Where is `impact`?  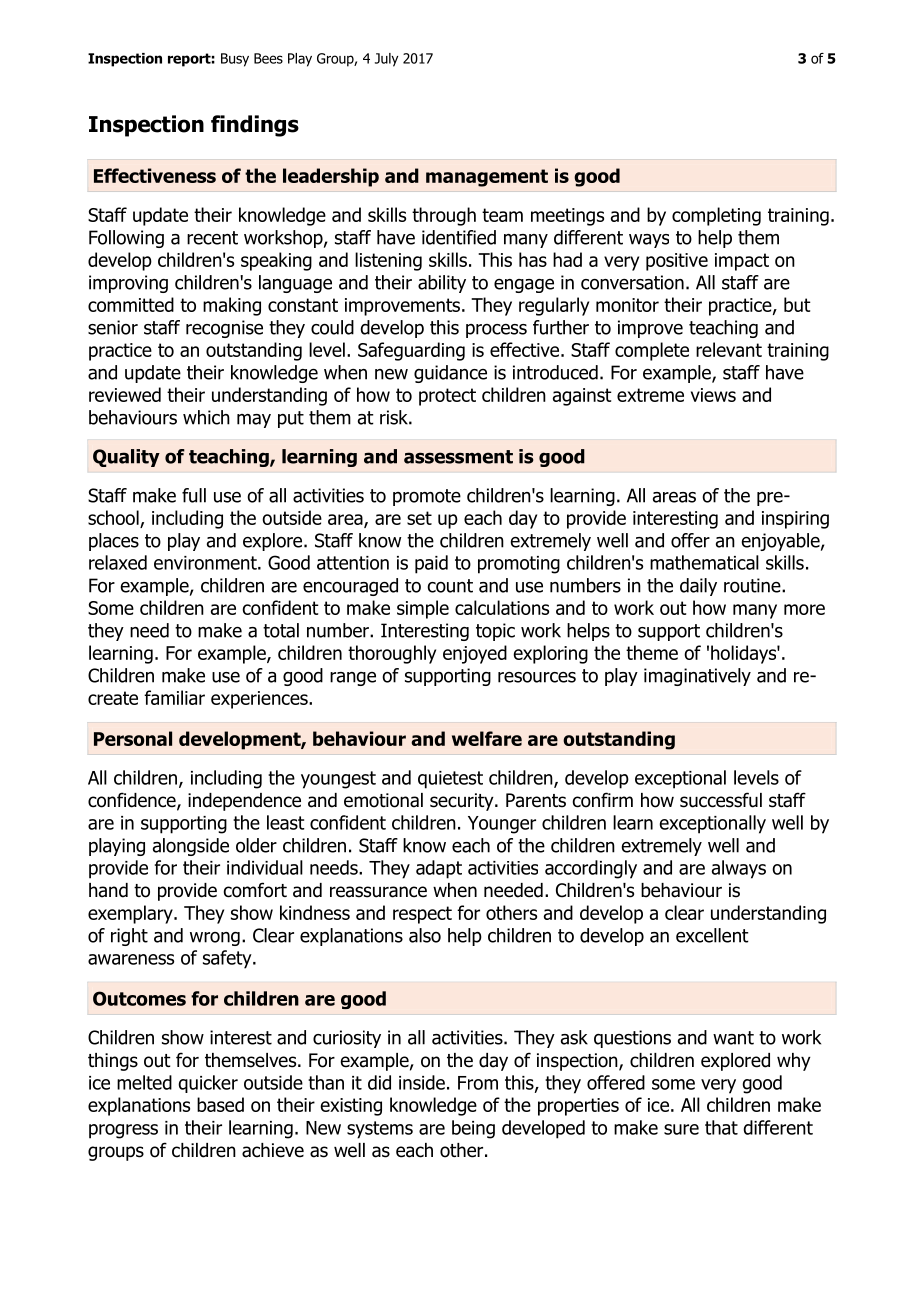 impact is located at coordinates (742, 262).
